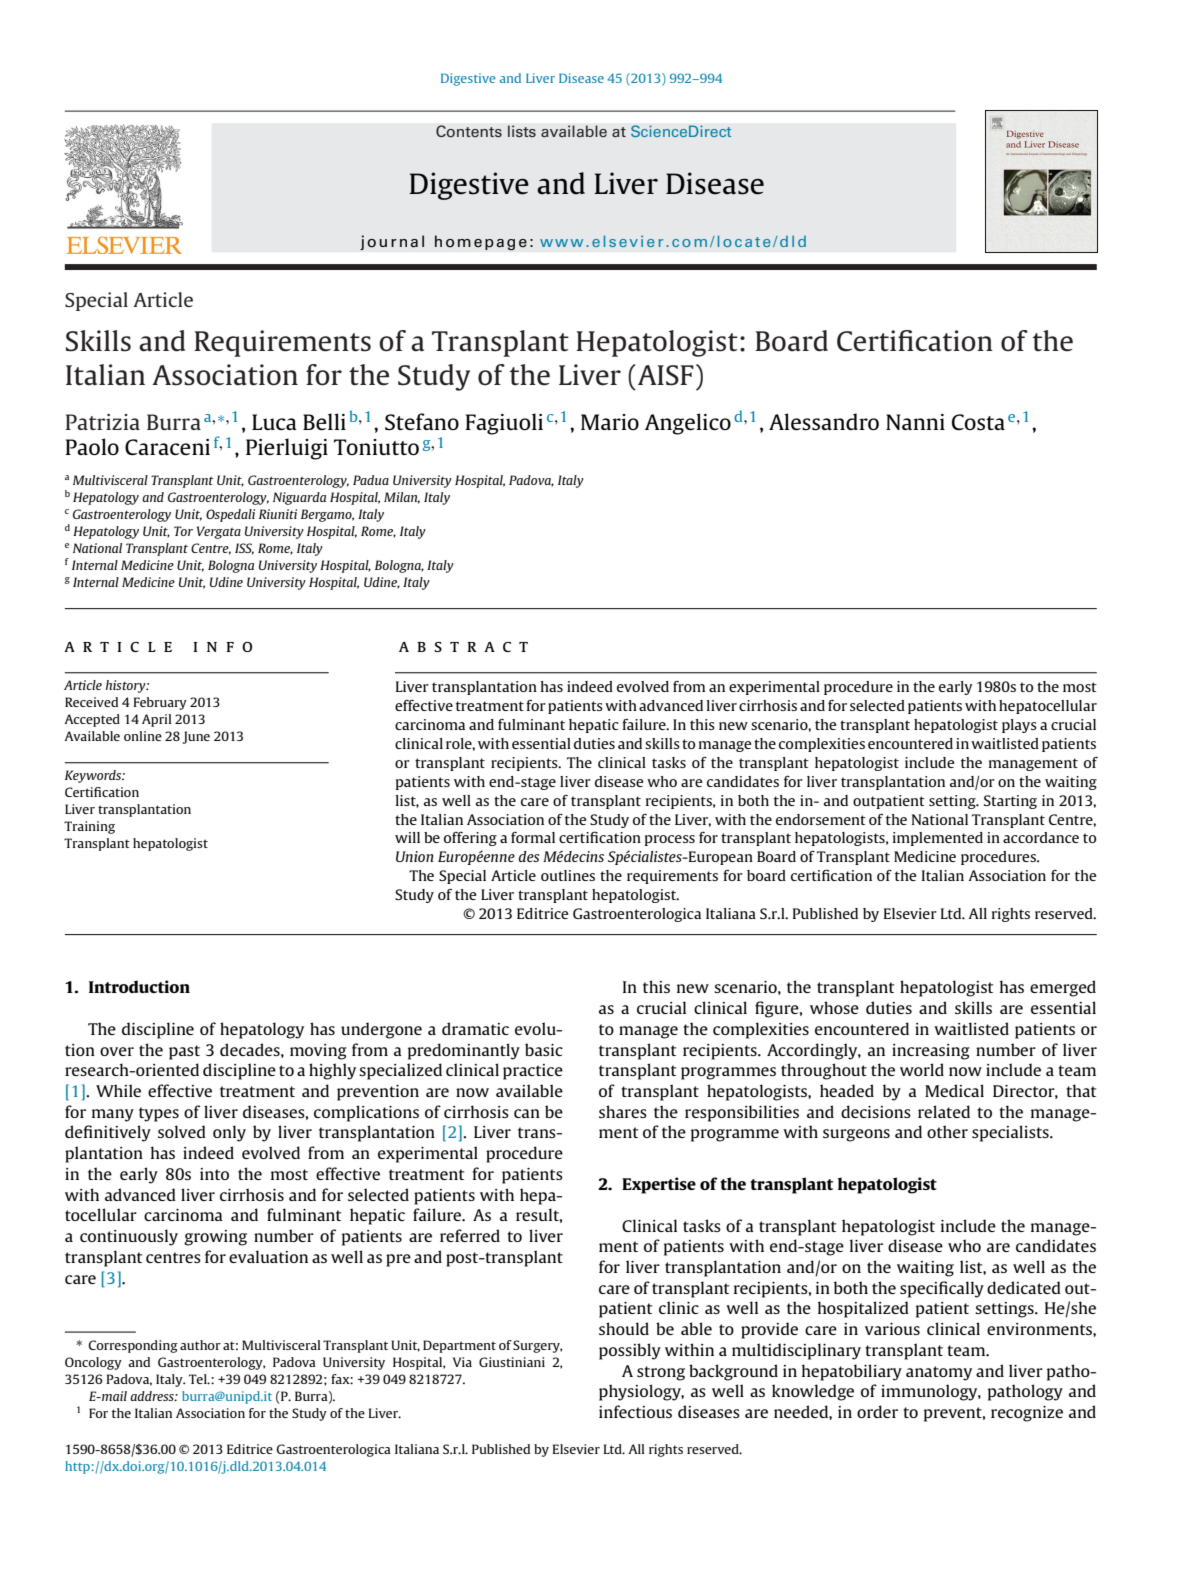  Describe the element at coordinates (469, 131) in the screenshot. I see `Contents` at that location.
